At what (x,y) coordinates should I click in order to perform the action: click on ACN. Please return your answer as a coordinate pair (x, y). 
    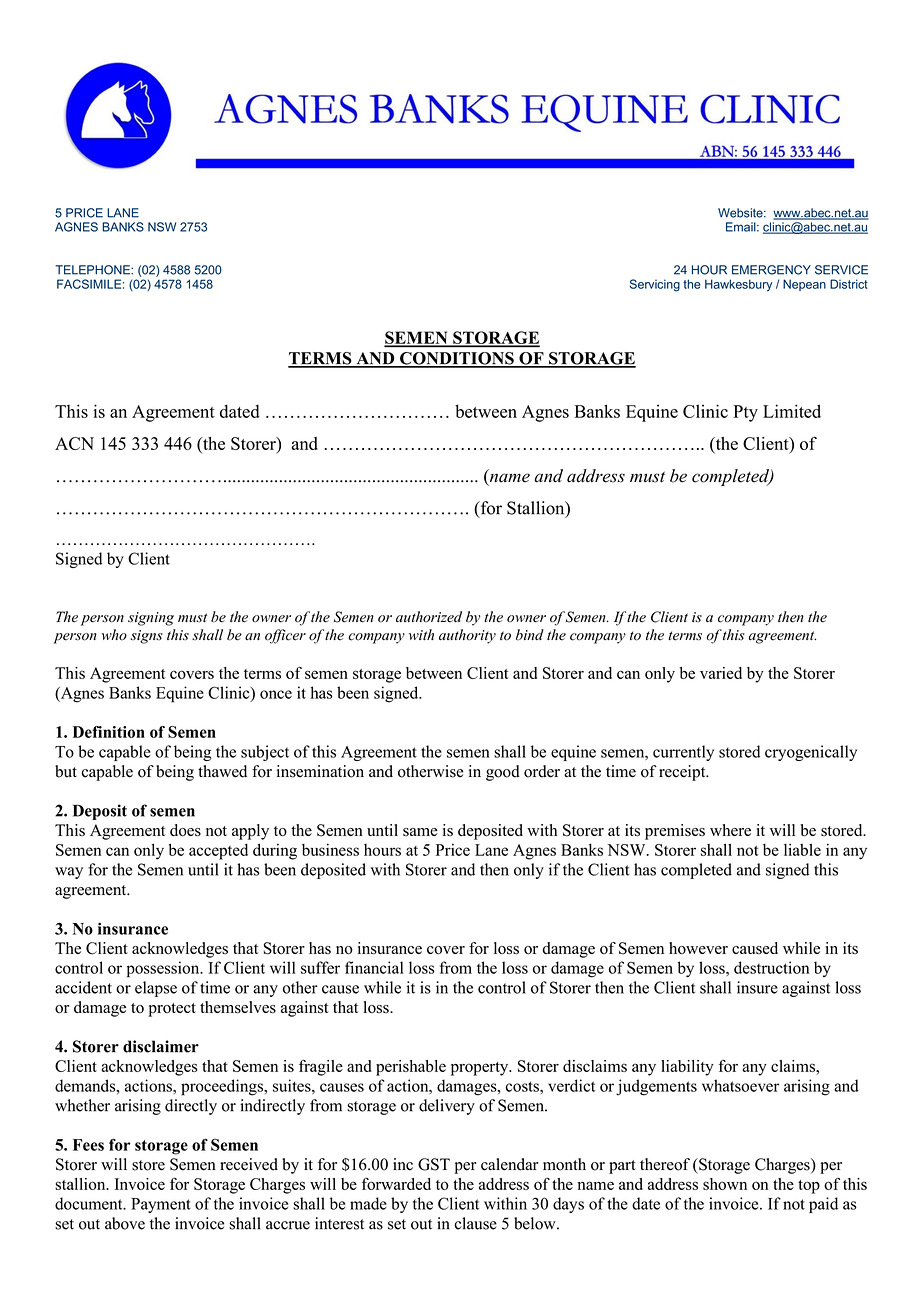
    Looking at the image, I should click on (74, 443).
